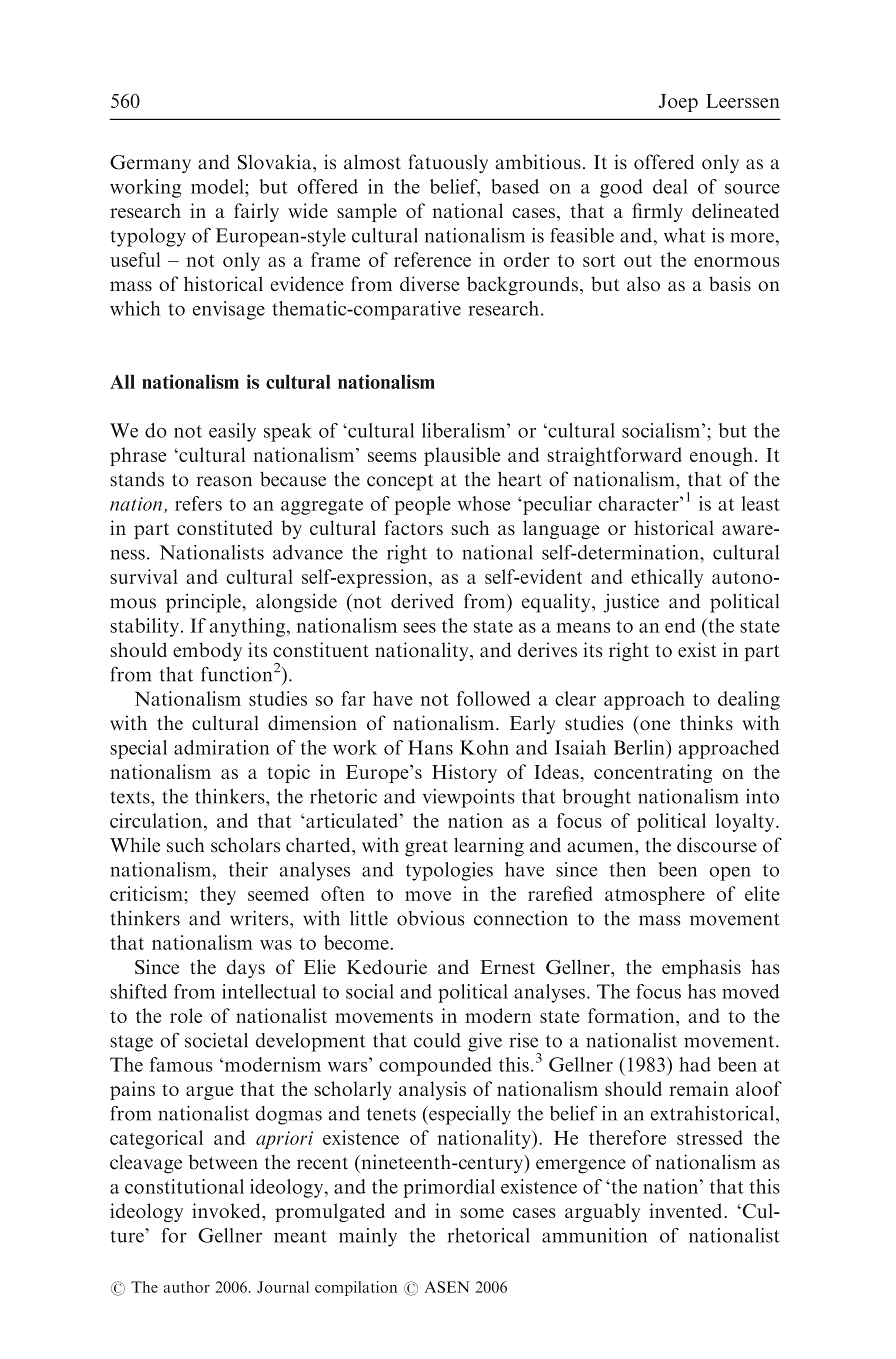  What do you see at coordinates (221, 747) in the screenshot?
I see `admiration` at bounding box center [221, 747].
